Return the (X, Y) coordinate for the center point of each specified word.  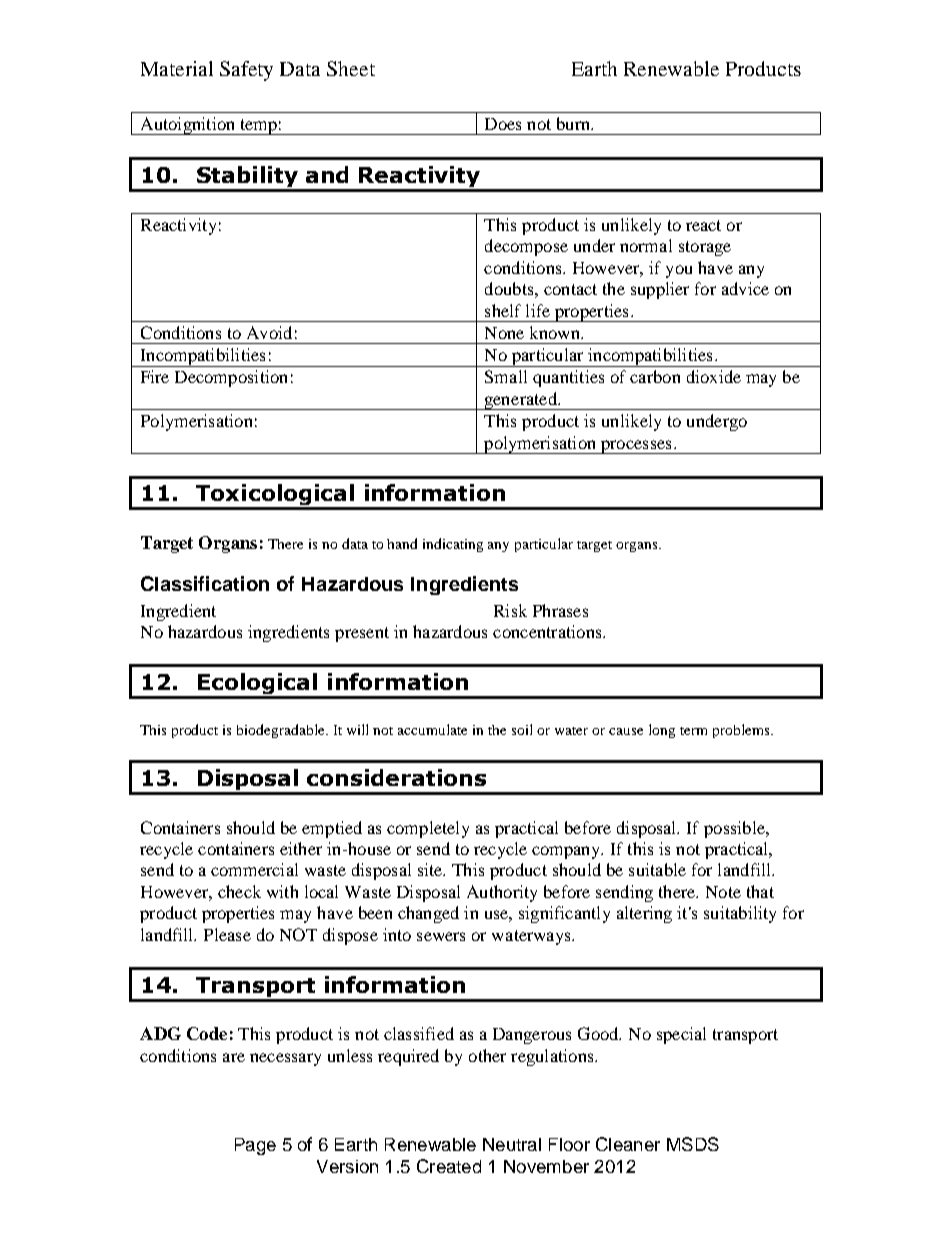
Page (255, 1146)
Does (503, 124)
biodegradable (282, 731)
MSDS (693, 1144)
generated (521, 401)
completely (428, 829)
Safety (246, 71)
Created (449, 1166)
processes (636, 447)
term (693, 731)
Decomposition (231, 378)
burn (574, 123)
